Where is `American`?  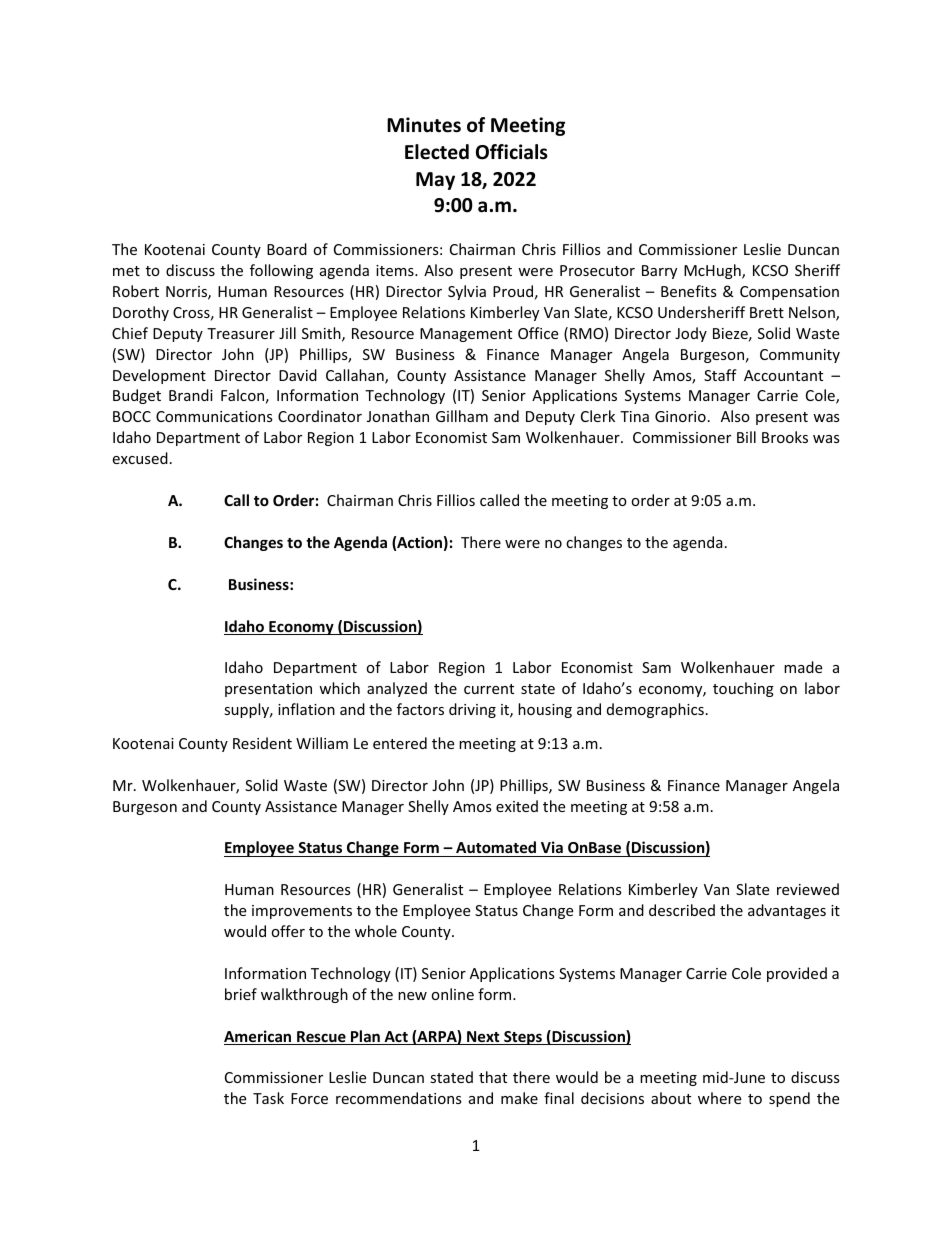 American is located at coordinates (259, 1037).
